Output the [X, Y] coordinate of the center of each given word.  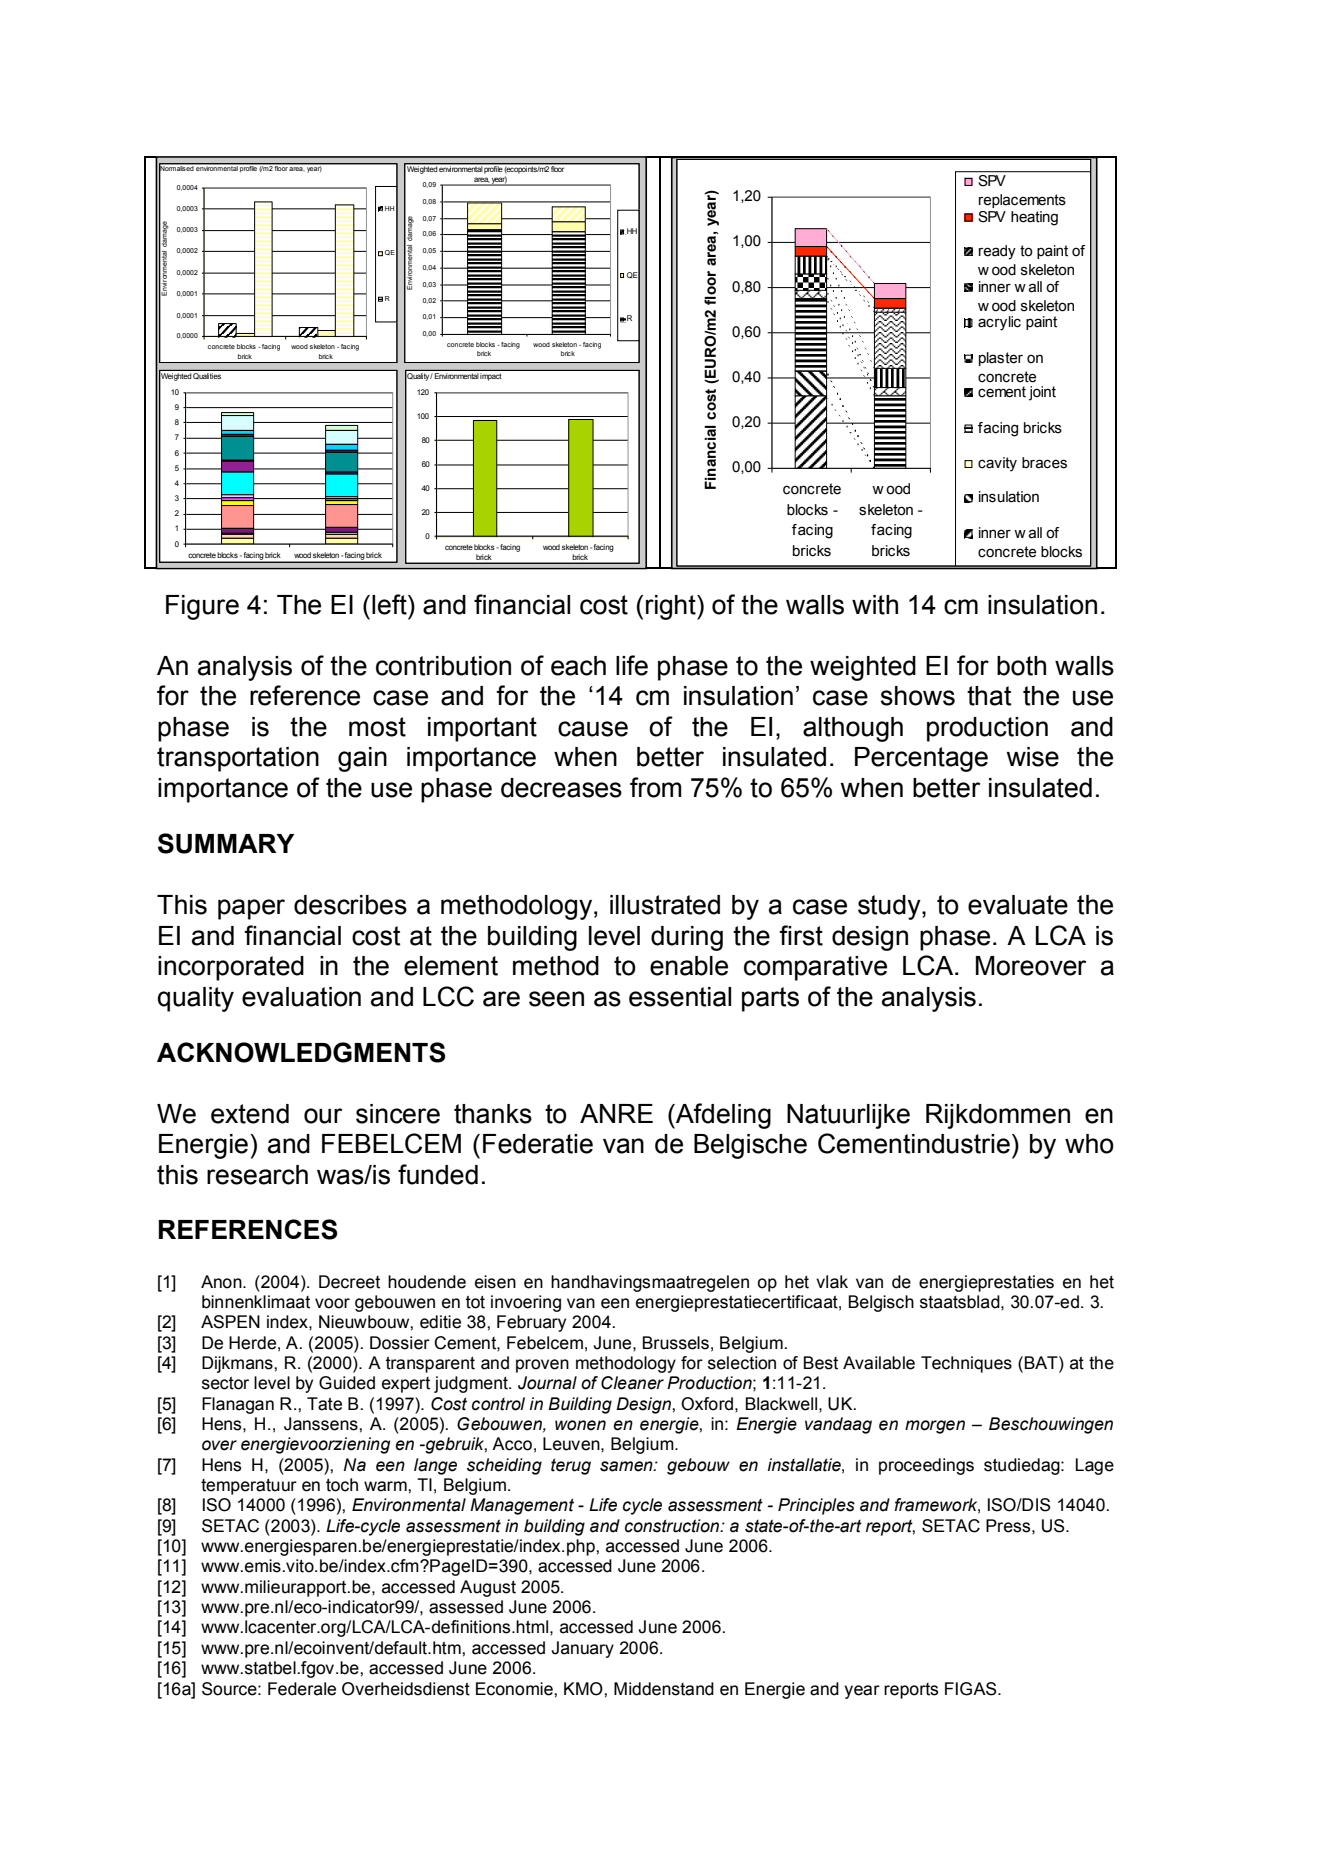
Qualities [207, 376]
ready [997, 252]
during [687, 938]
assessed [466, 1607]
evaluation [301, 997]
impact [490, 377]
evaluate [1018, 905]
